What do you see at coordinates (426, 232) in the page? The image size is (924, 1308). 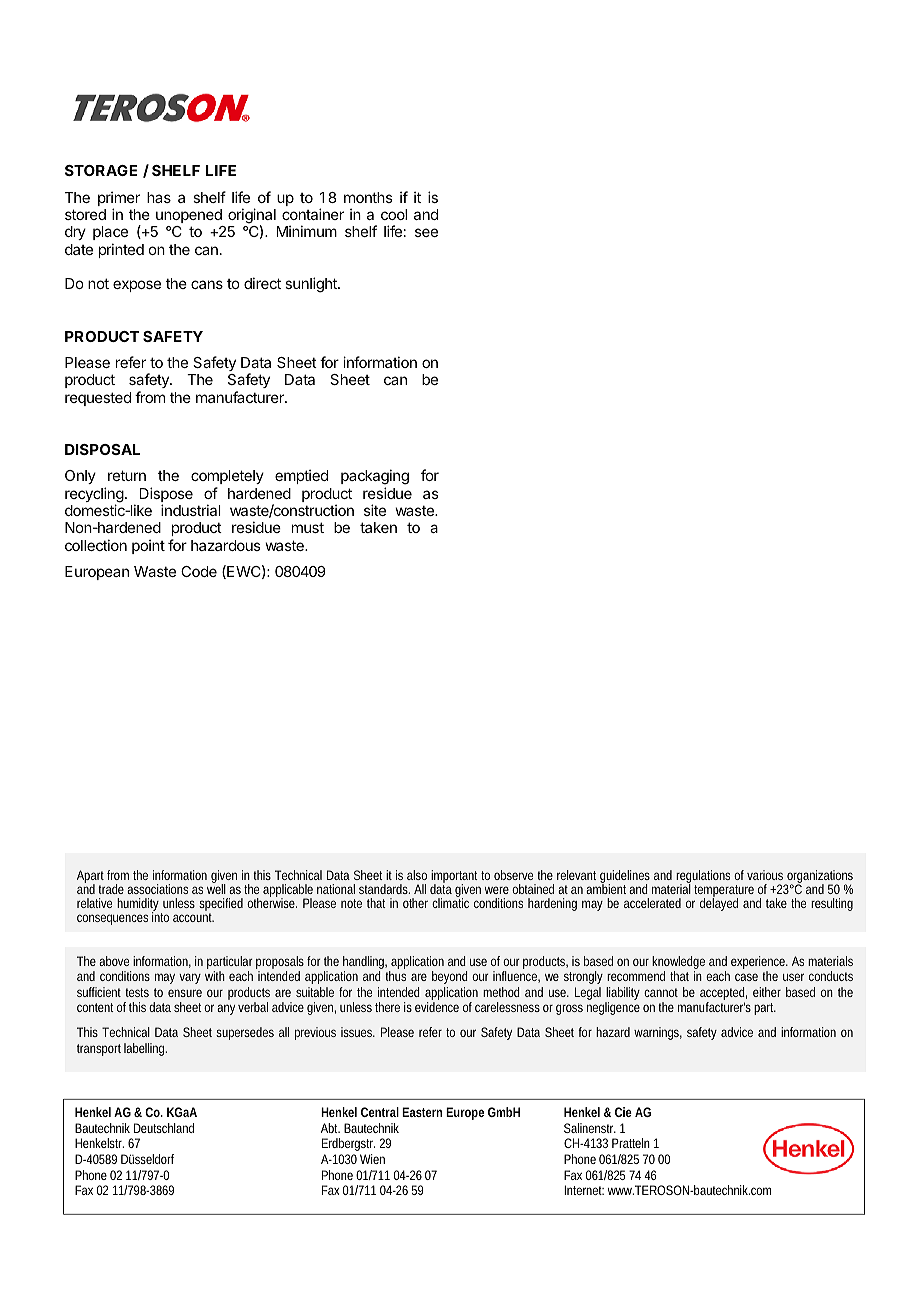 I see `see` at bounding box center [426, 232].
